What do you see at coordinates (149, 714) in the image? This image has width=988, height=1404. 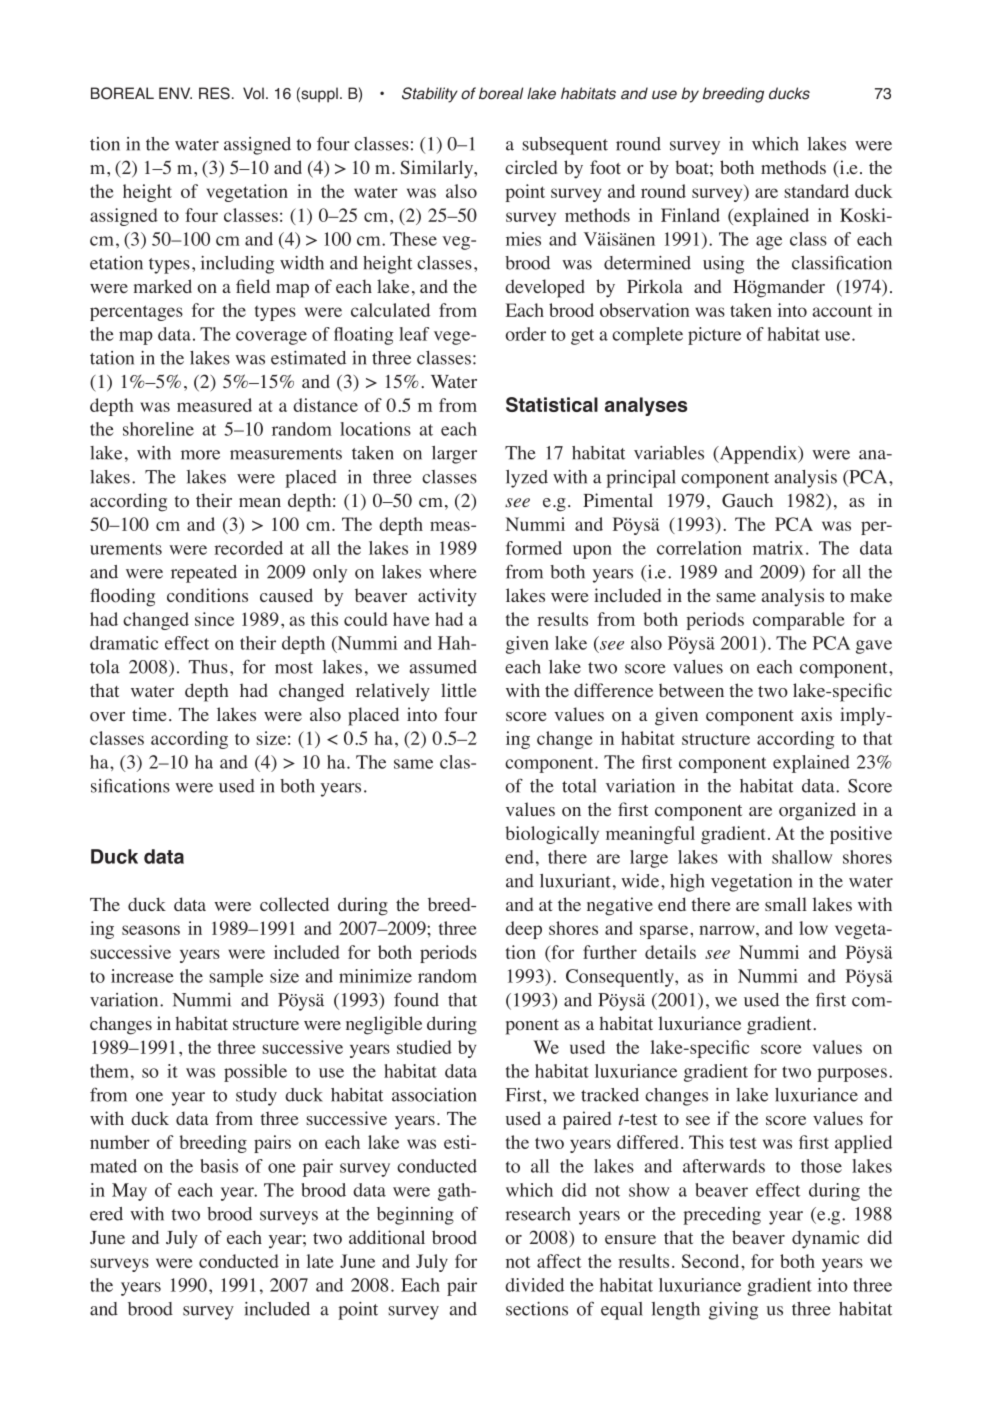 I see `time` at bounding box center [149, 714].
